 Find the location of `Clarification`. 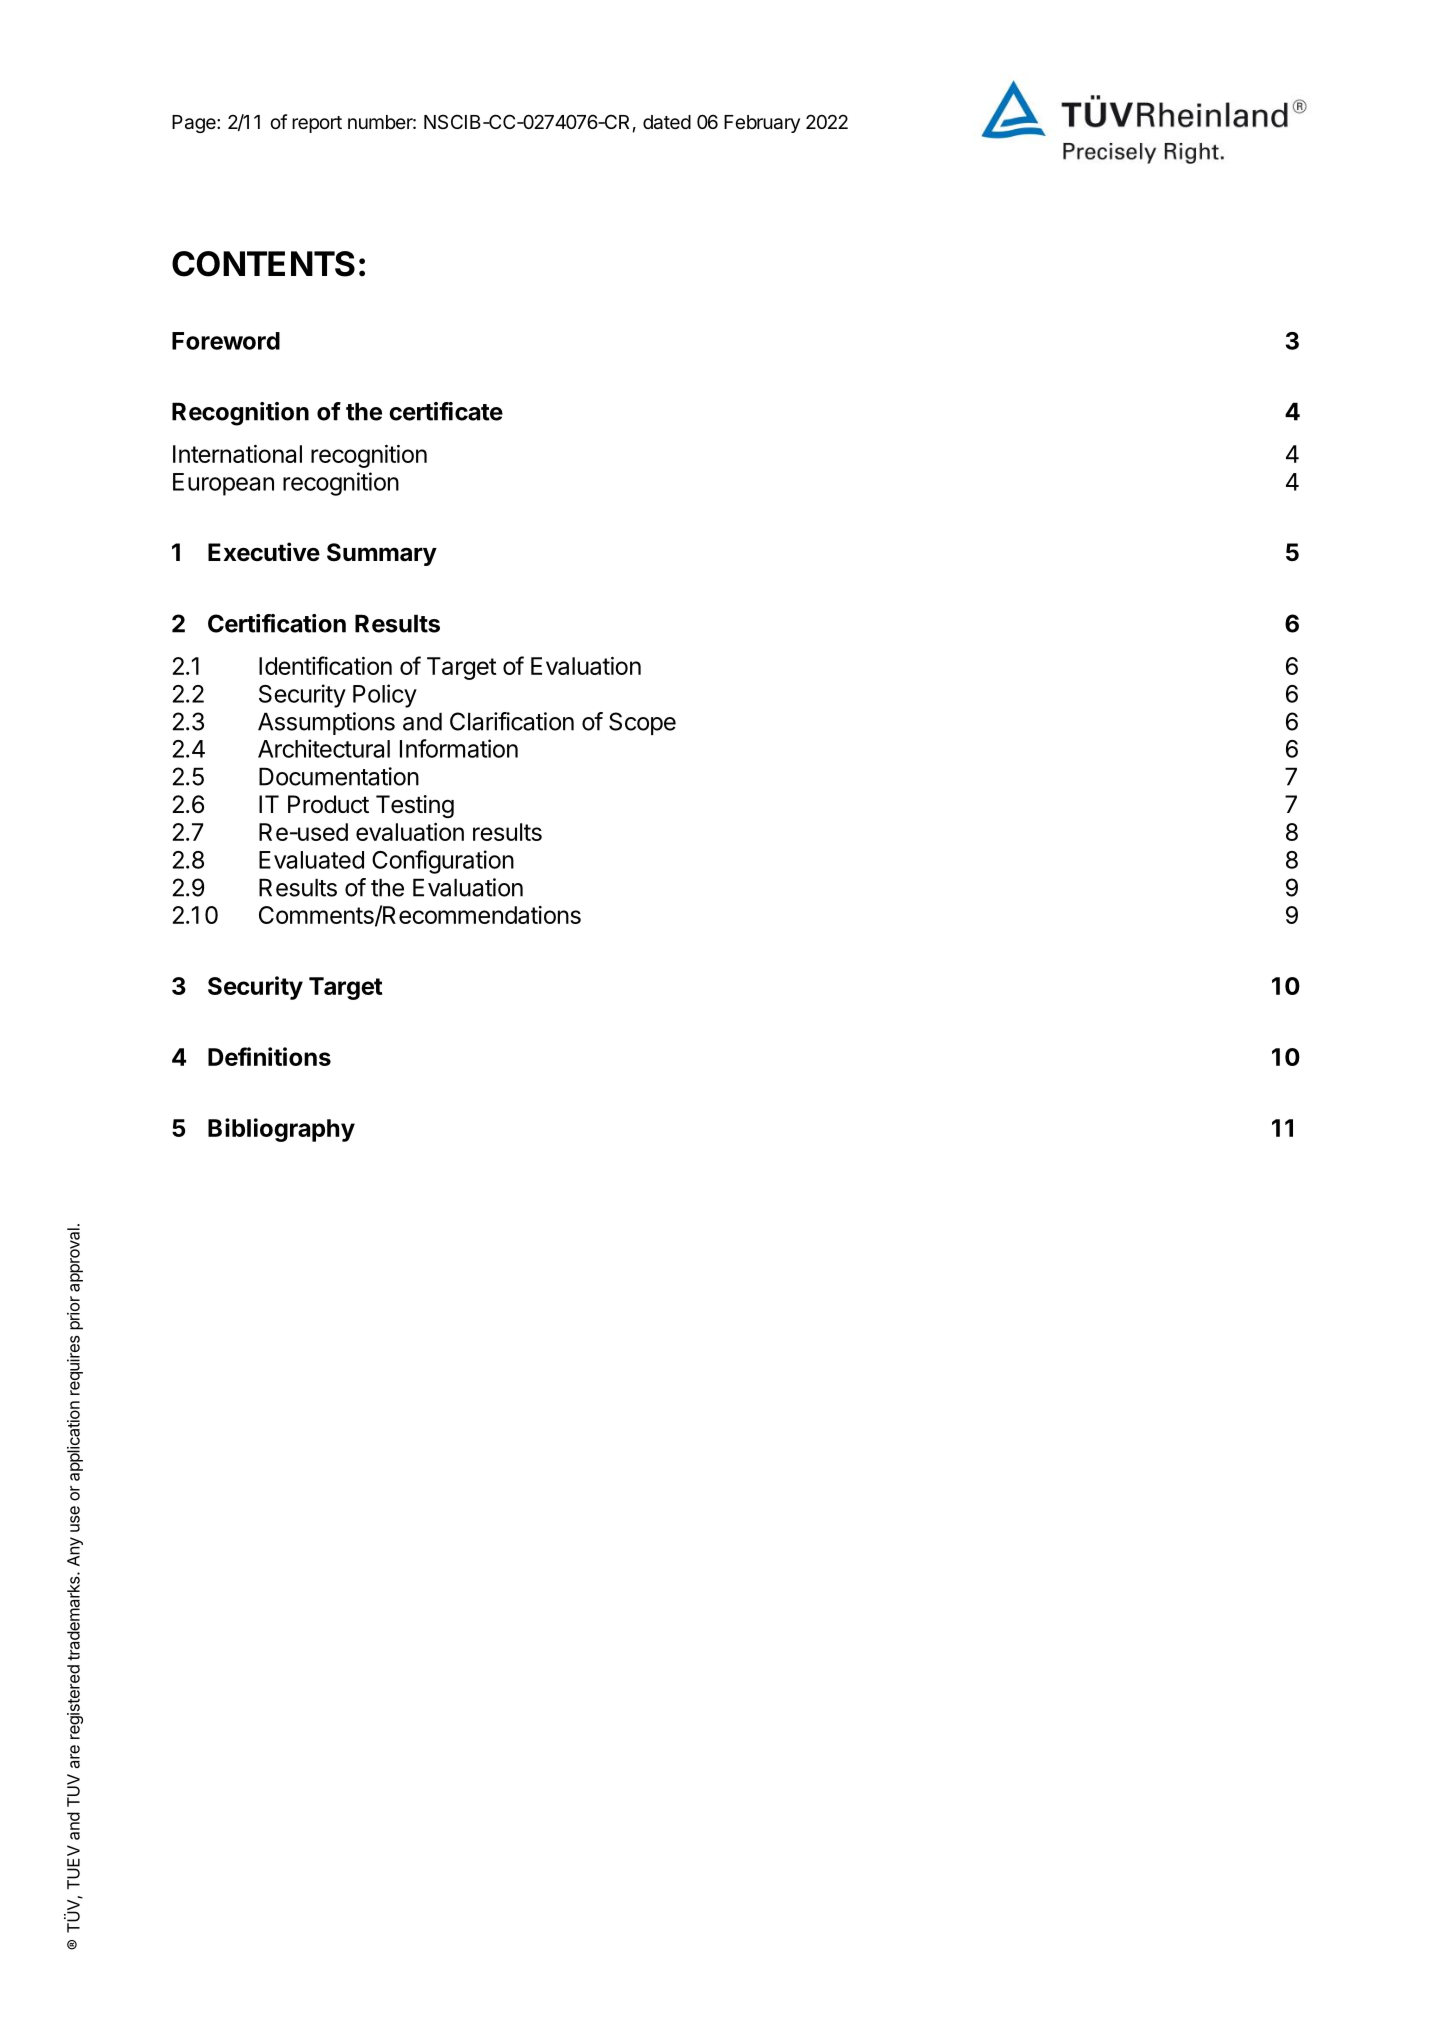

Clarification is located at coordinates (512, 721).
